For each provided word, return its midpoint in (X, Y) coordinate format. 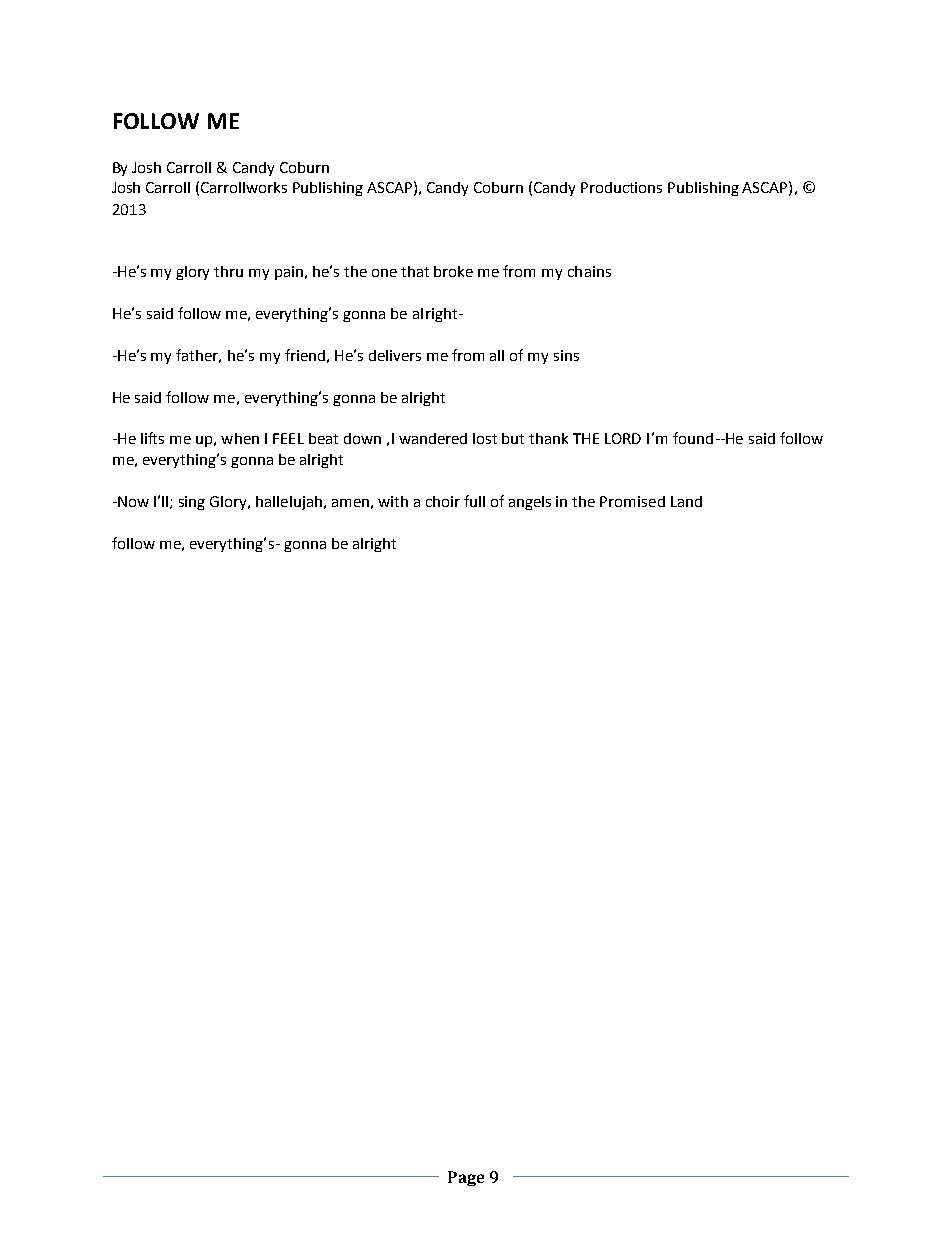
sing (192, 503)
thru (228, 271)
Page (466, 1178)
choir (443, 501)
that (415, 271)
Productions (621, 187)
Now (132, 501)
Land (686, 501)
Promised (632, 501)
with (393, 501)
